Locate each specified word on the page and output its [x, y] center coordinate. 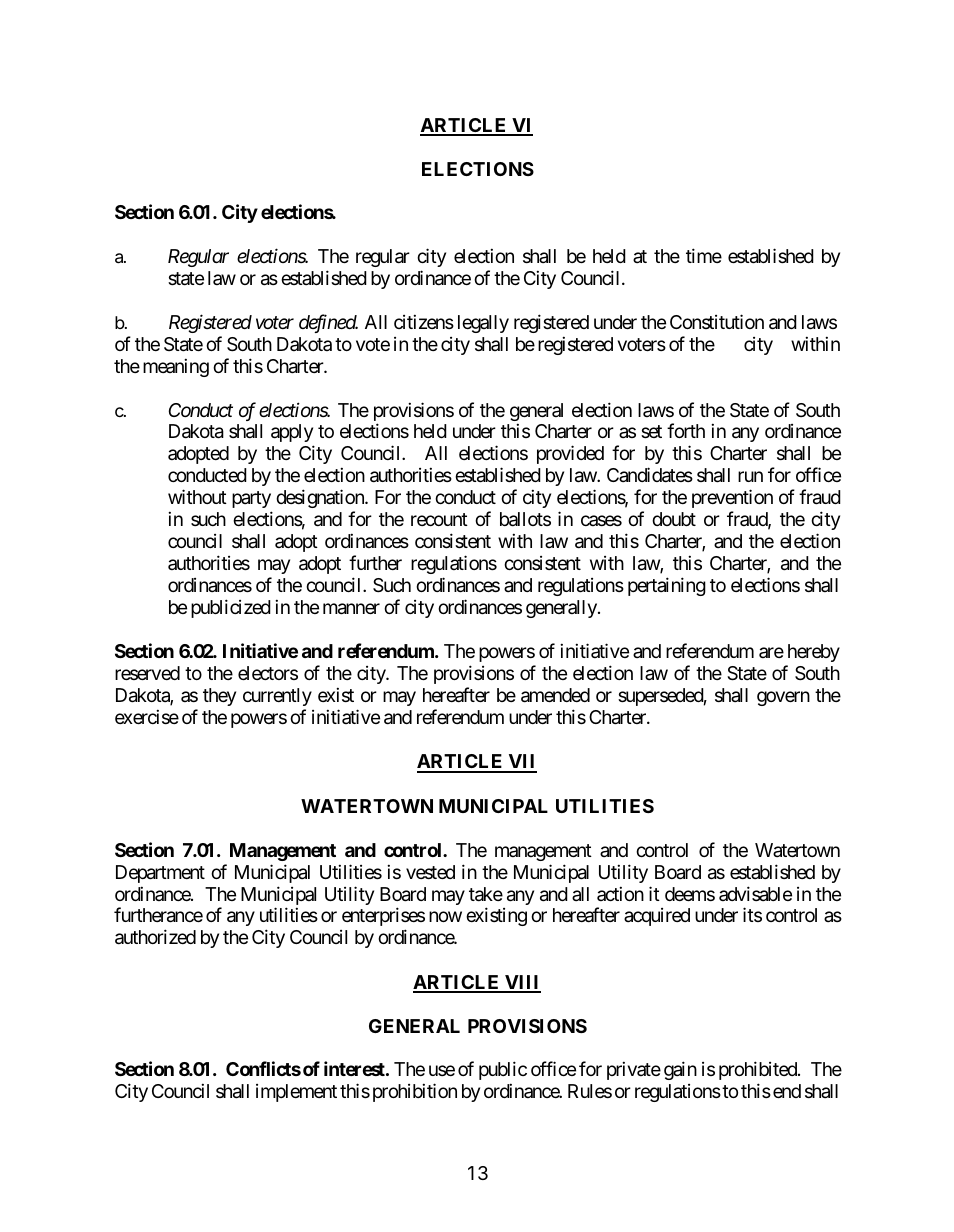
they [219, 697]
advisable [755, 893]
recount [439, 519]
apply [292, 435]
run [750, 477]
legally [483, 324]
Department [160, 874]
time [704, 255]
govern [783, 698]
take [486, 894]
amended [555, 695]
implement [296, 1093]
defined [328, 323]
